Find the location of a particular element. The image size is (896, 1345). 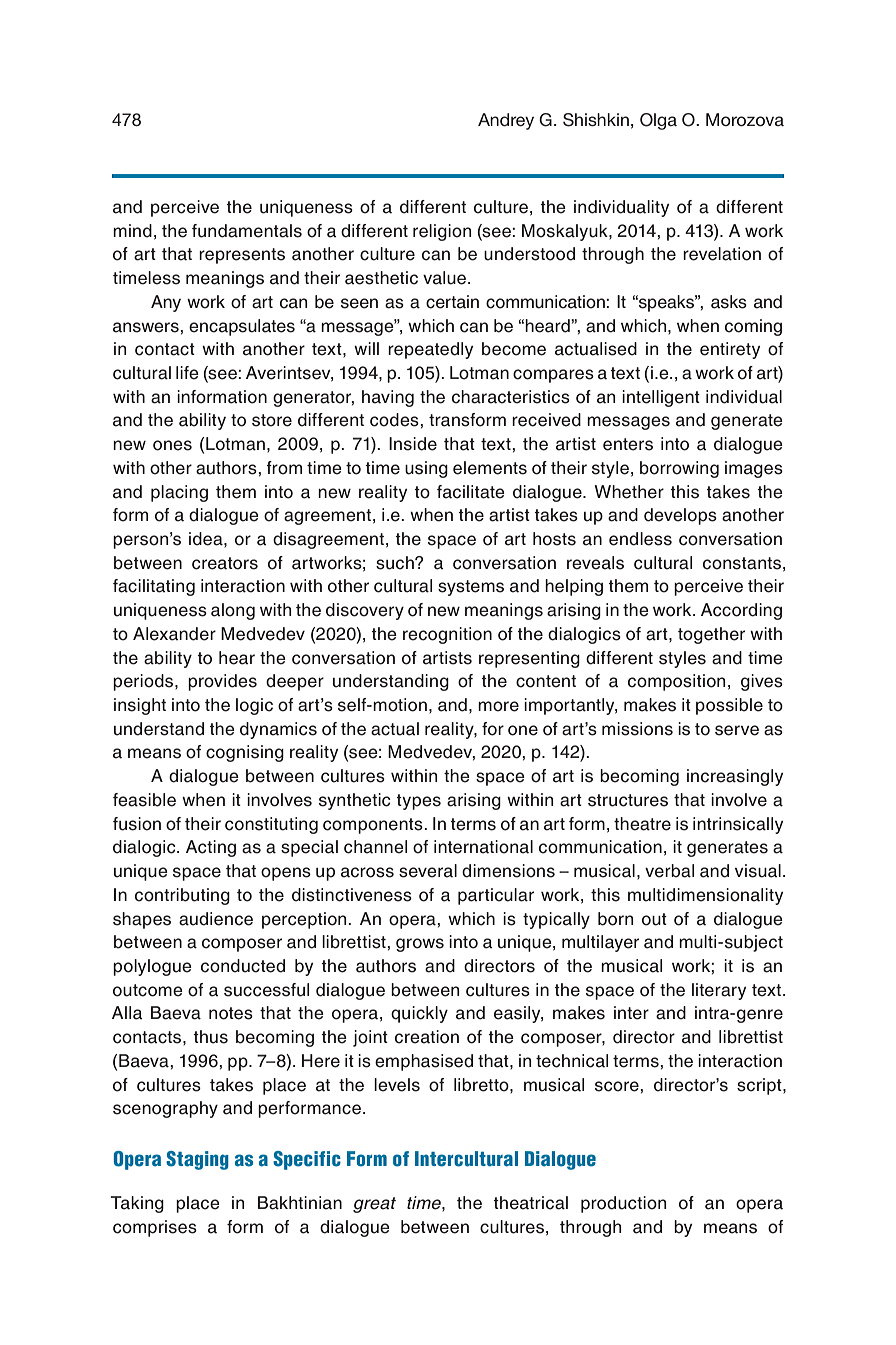

develops is located at coordinates (680, 516).
